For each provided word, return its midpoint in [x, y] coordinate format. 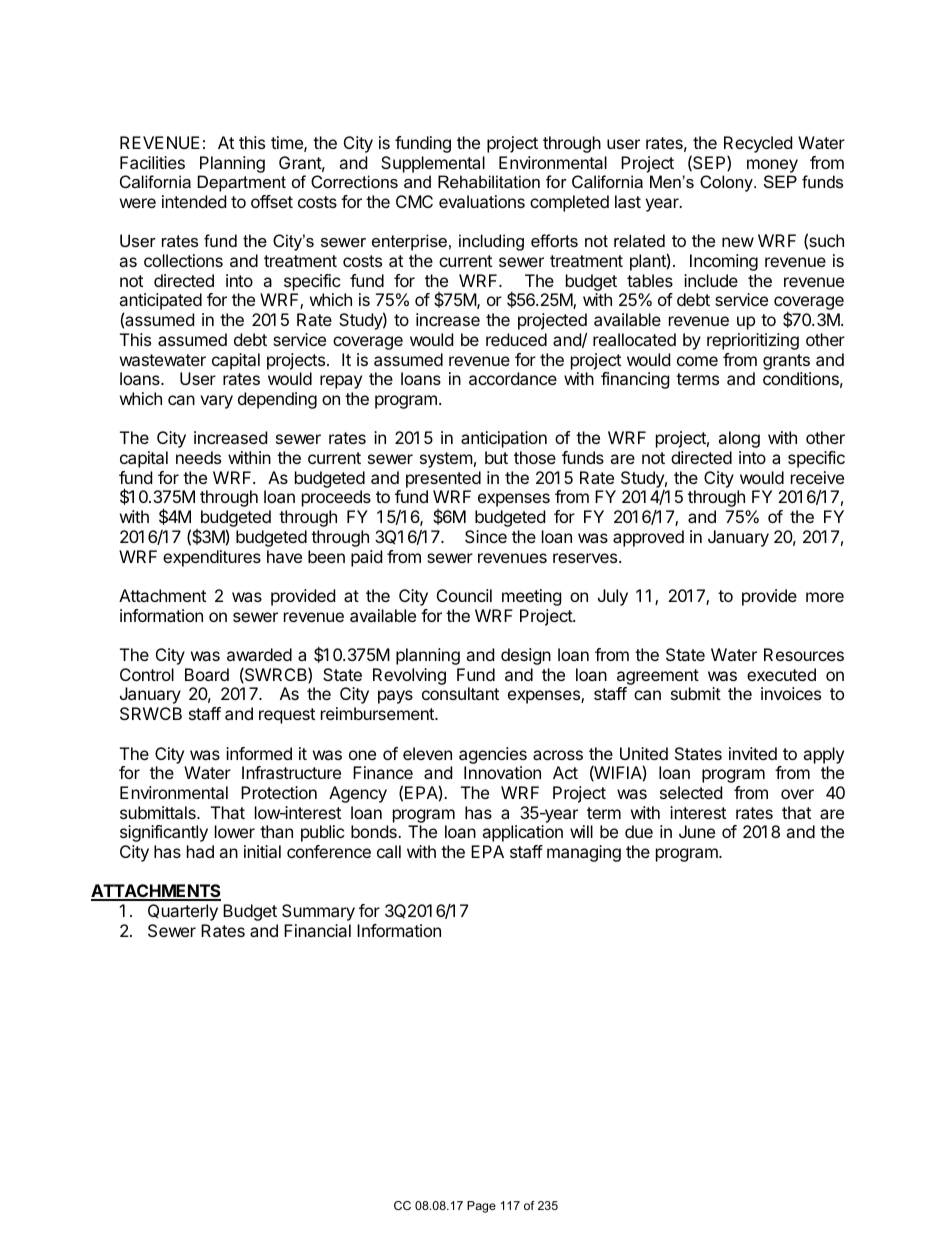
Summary [318, 912]
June [697, 831]
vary [216, 402]
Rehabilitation [489, 181]
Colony [727, 183]
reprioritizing [753, 341]
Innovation [502, 772]
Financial [317, 930]
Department [242, 183]
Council [464, 595]
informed [259, 753]
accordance [513, 378]
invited [753, 753]
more [825, 597]
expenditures [212, 558]
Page [481, 1207]
